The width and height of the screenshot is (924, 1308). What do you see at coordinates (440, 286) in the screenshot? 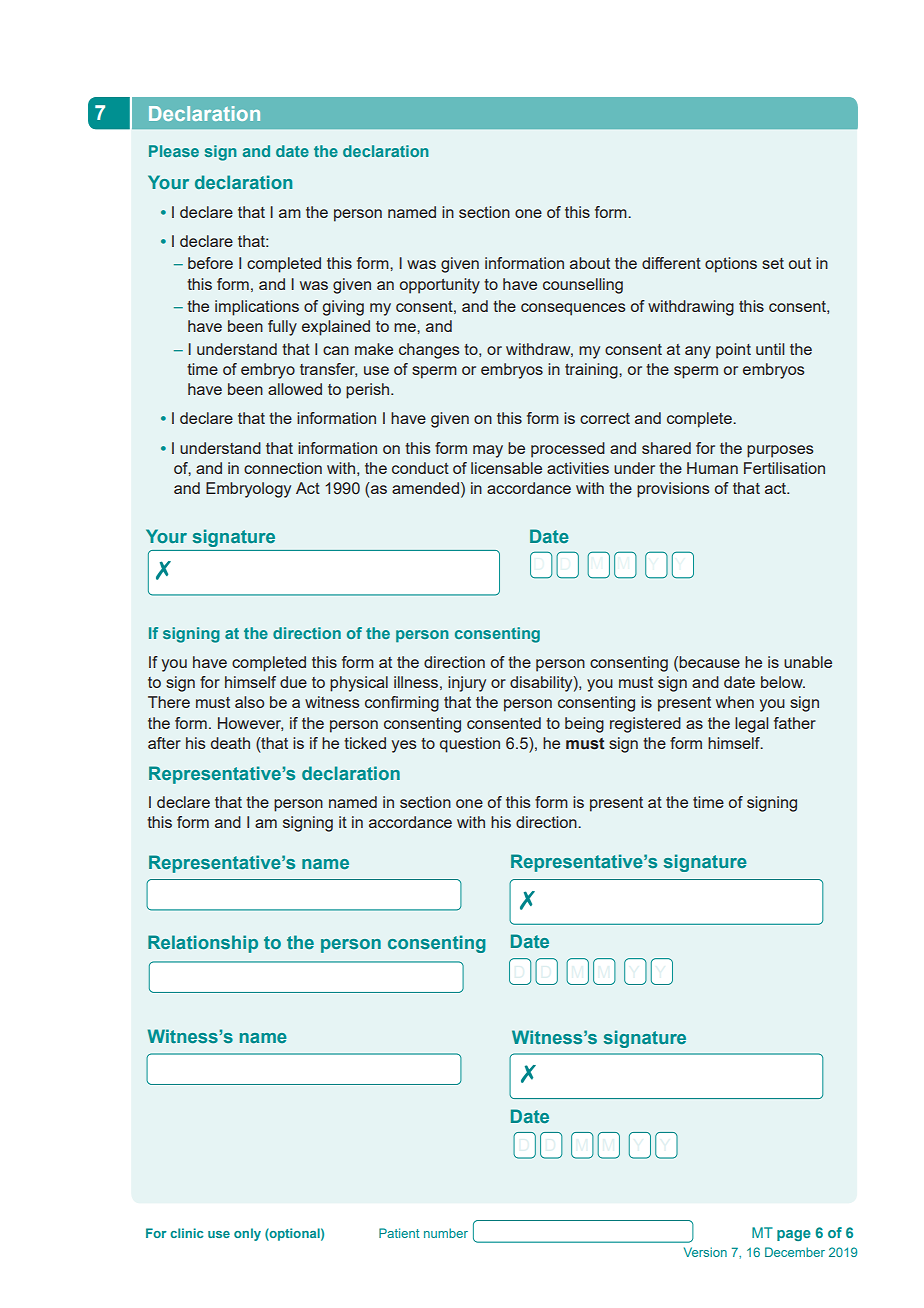
I see `opportunity` at bounding box center [440, 286].
